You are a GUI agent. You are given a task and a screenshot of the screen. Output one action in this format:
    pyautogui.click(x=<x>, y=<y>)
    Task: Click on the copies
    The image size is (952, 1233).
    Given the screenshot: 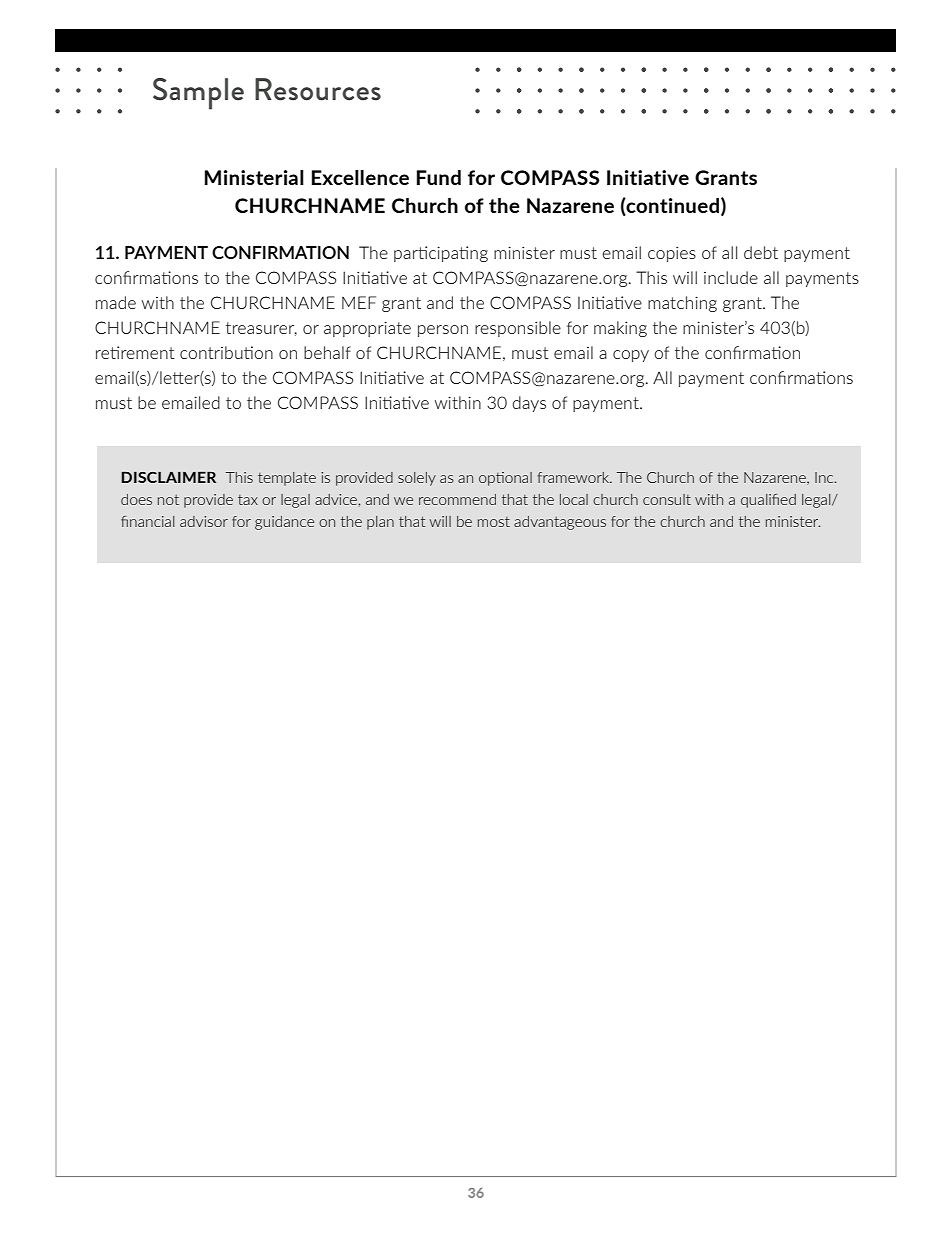 What is the action you would take?
    pyautogui.click(x=672, y=254)
